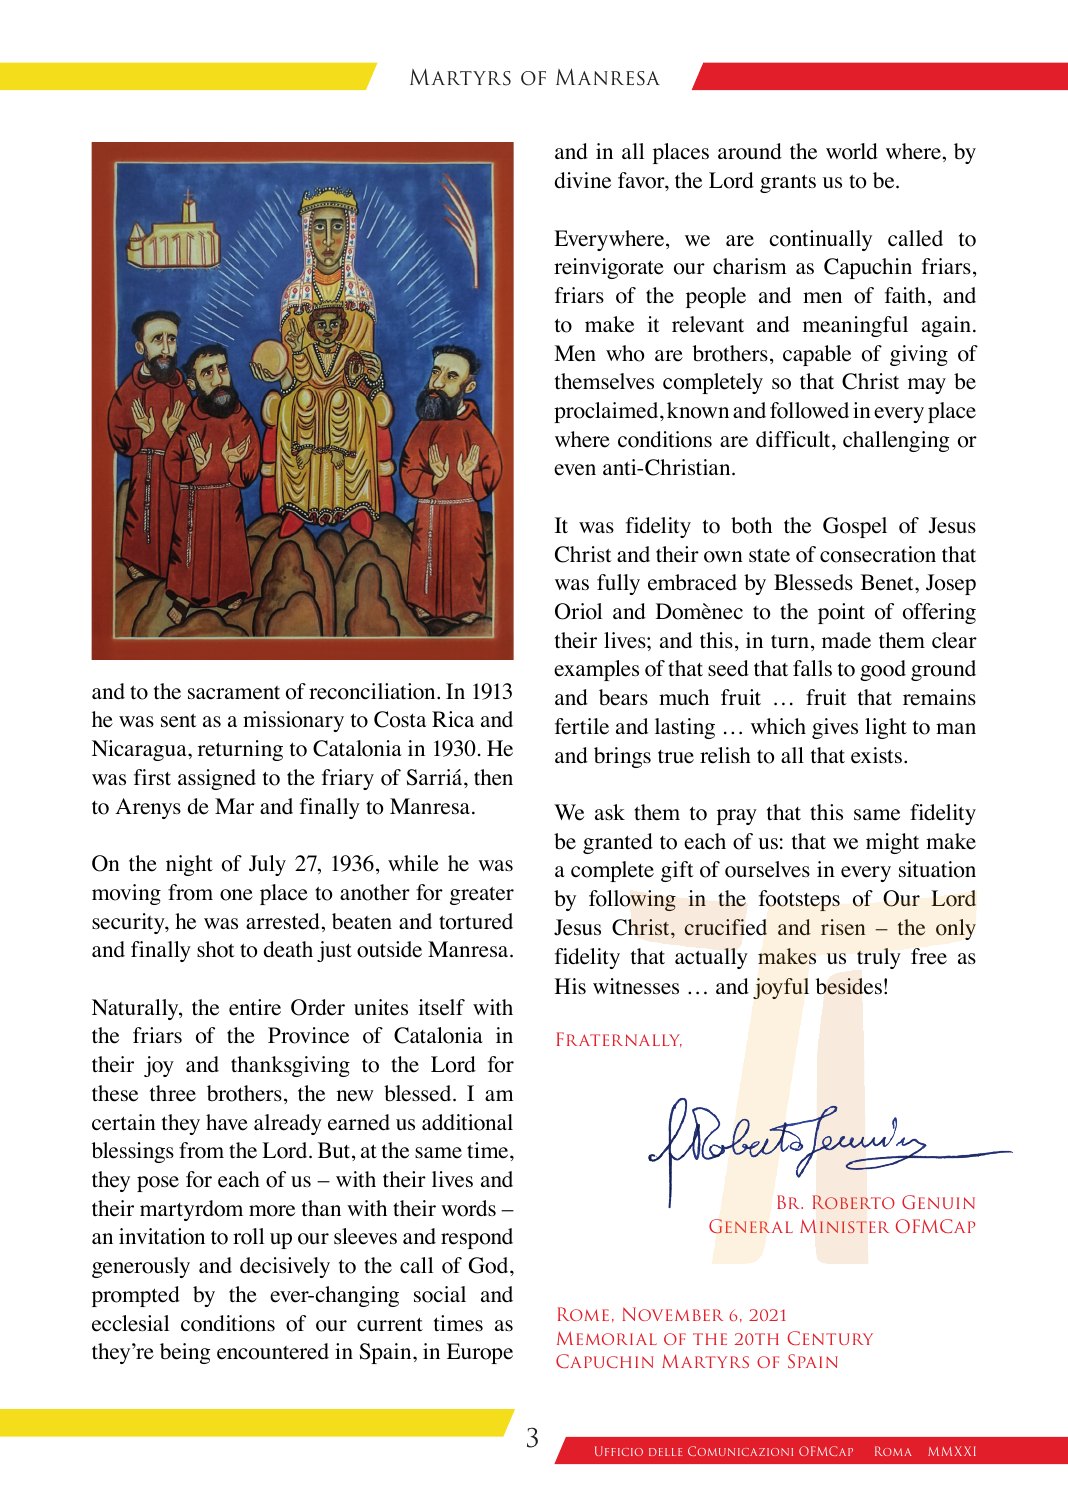 This document has width=1068, height=1511. I want to click on Europe, so click(480, 1353).
